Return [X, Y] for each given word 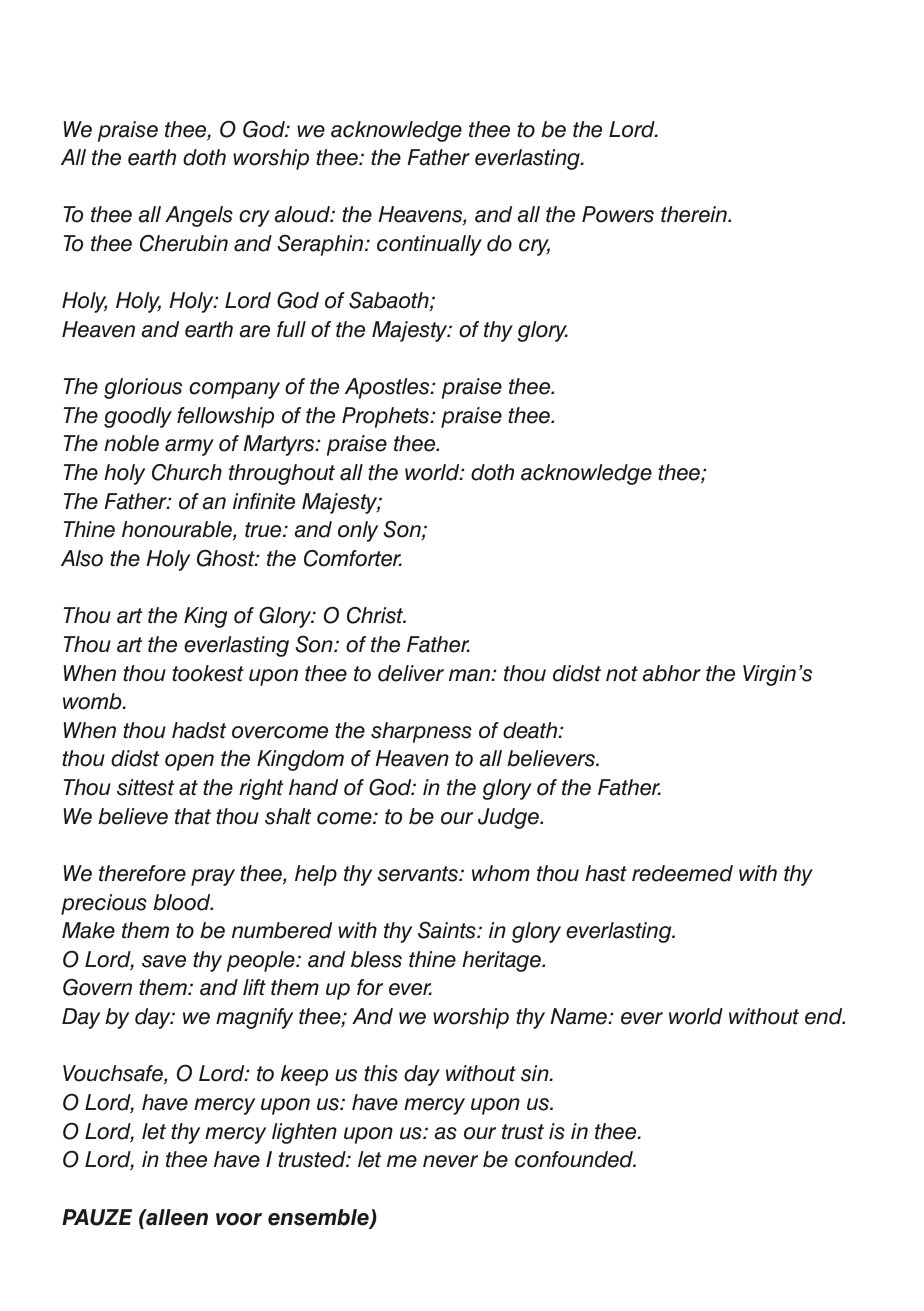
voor [239, 1219]
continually [429, 245]
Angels [199, 216]
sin [536, 1073]
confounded [575, 1159]
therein [695, 214]
